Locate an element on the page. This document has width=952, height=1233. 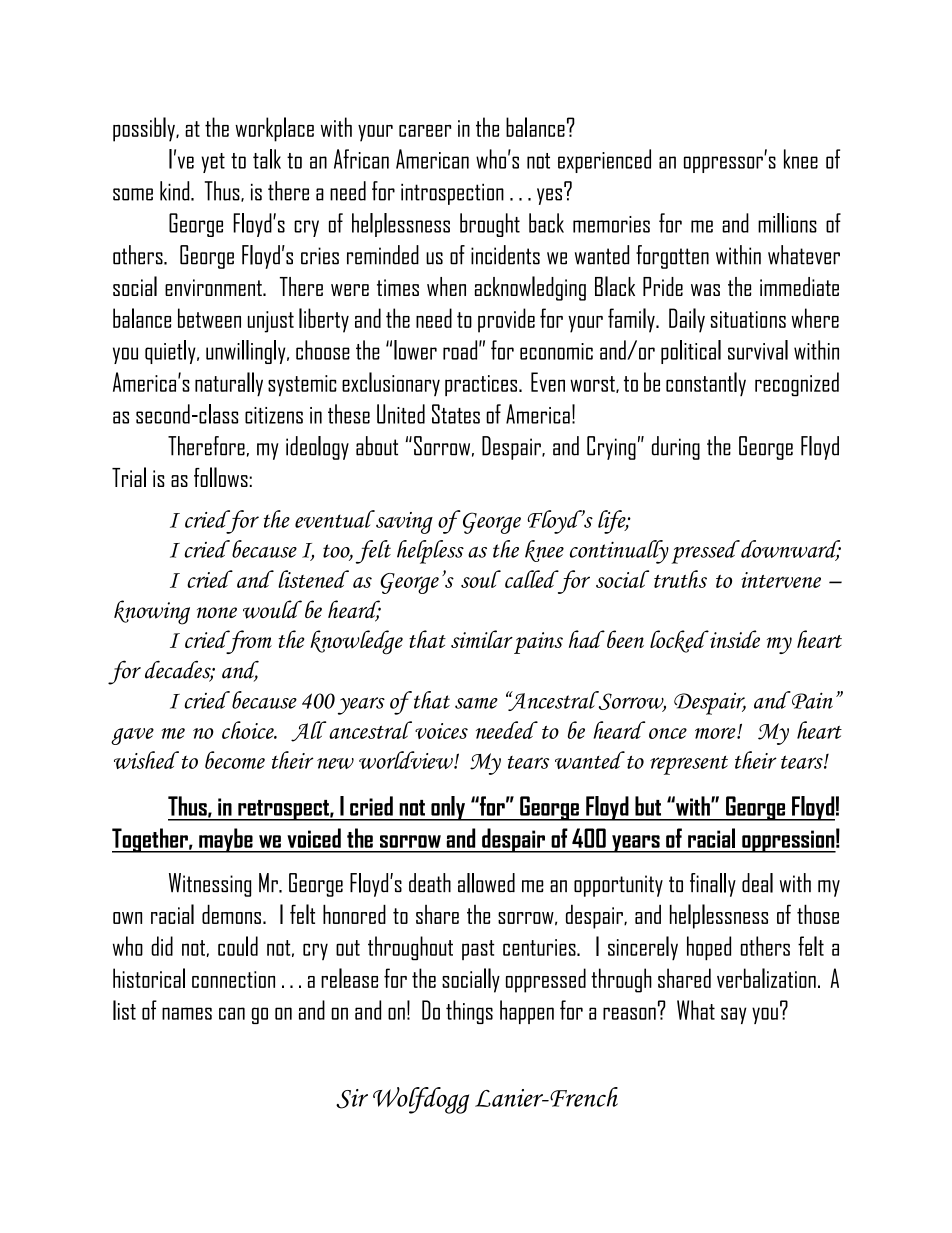
millions is located at coordinates (787, 223).
